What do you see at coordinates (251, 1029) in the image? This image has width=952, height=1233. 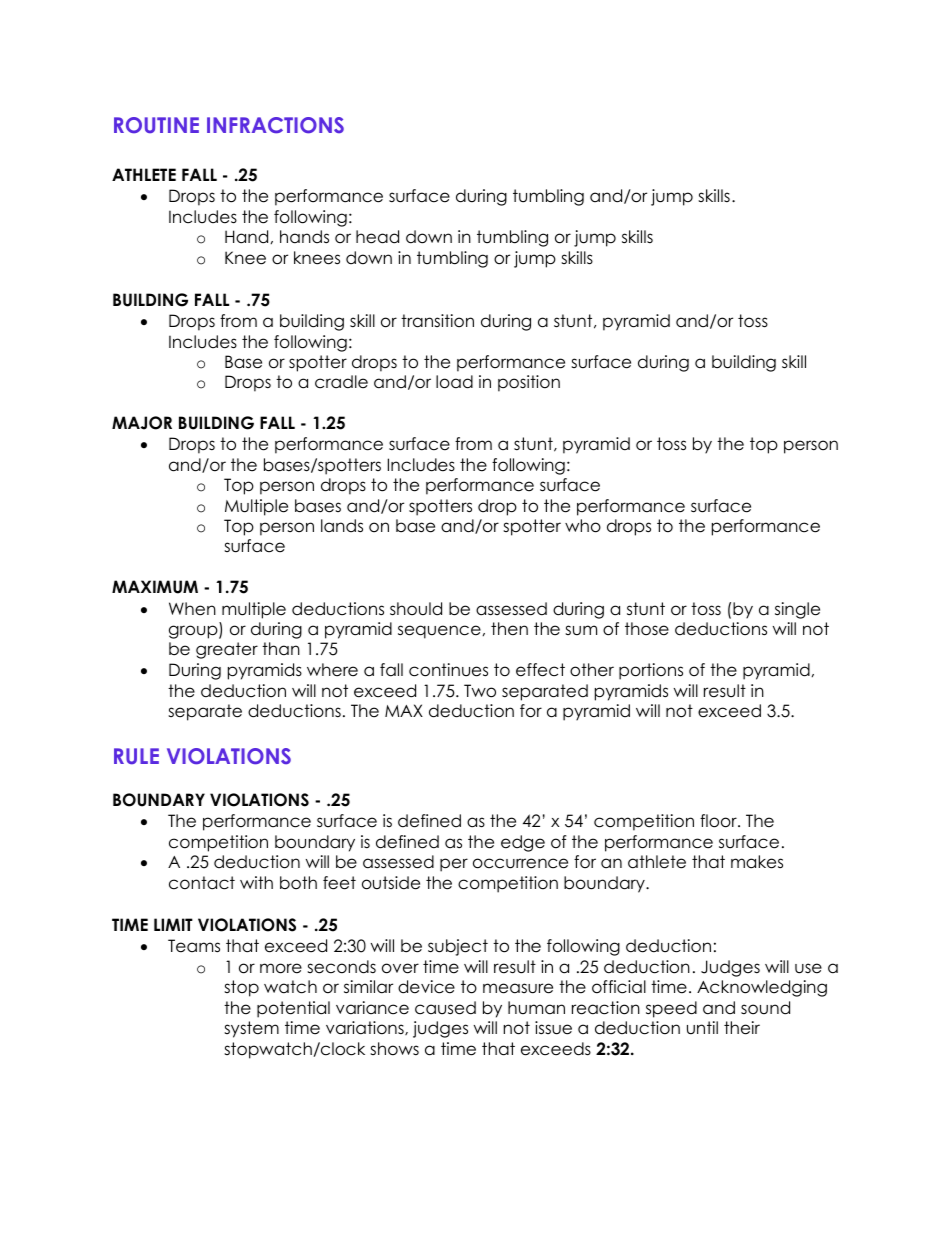 I see `system` at bounding box center [251, 1029].
